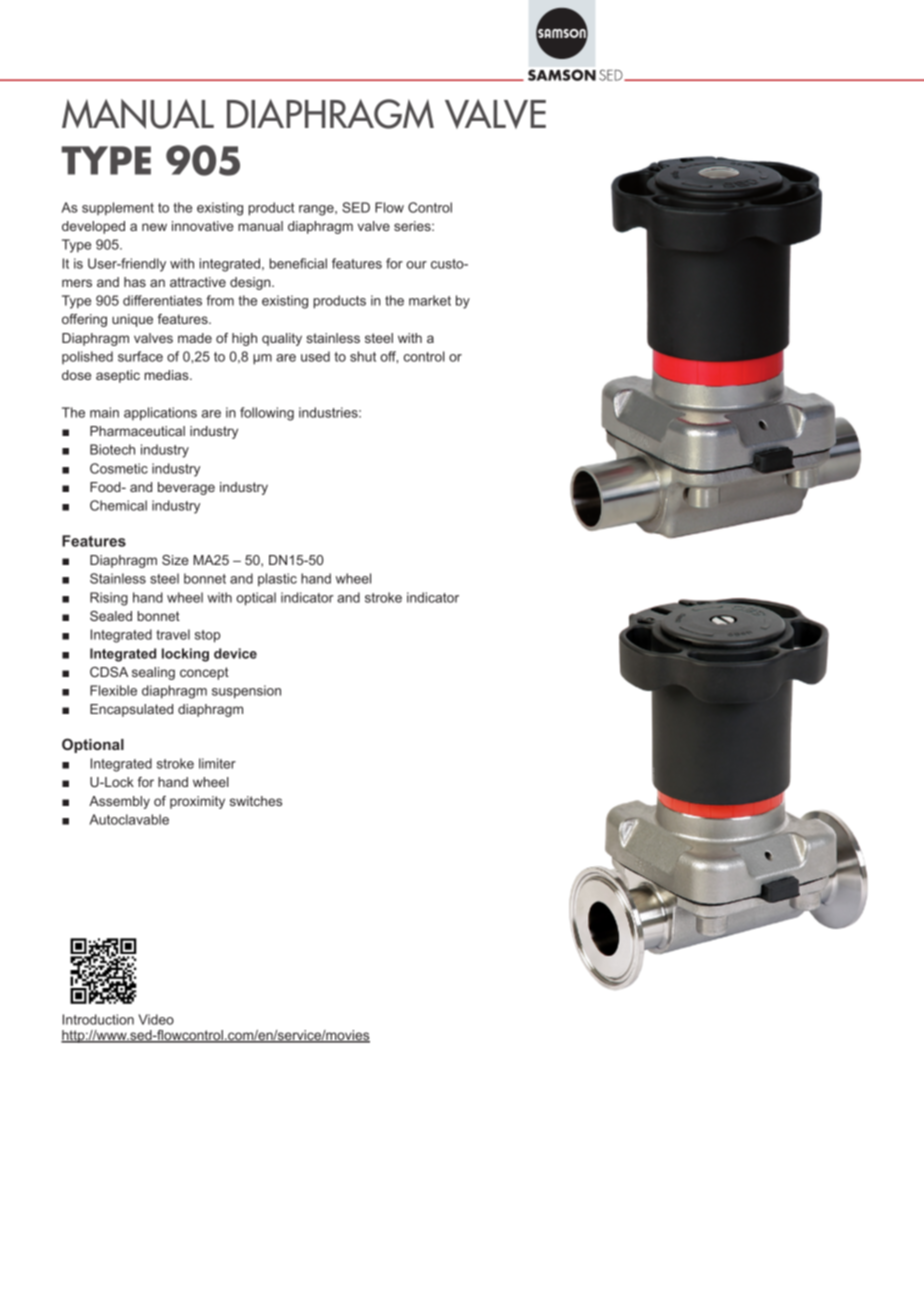 Image resolution: width=924 pixels, height=1308 pixels. What do you see at coordinates (98, 1019) in the screenshot?
I see `Introduction` at bounding box center [98, 1019].
